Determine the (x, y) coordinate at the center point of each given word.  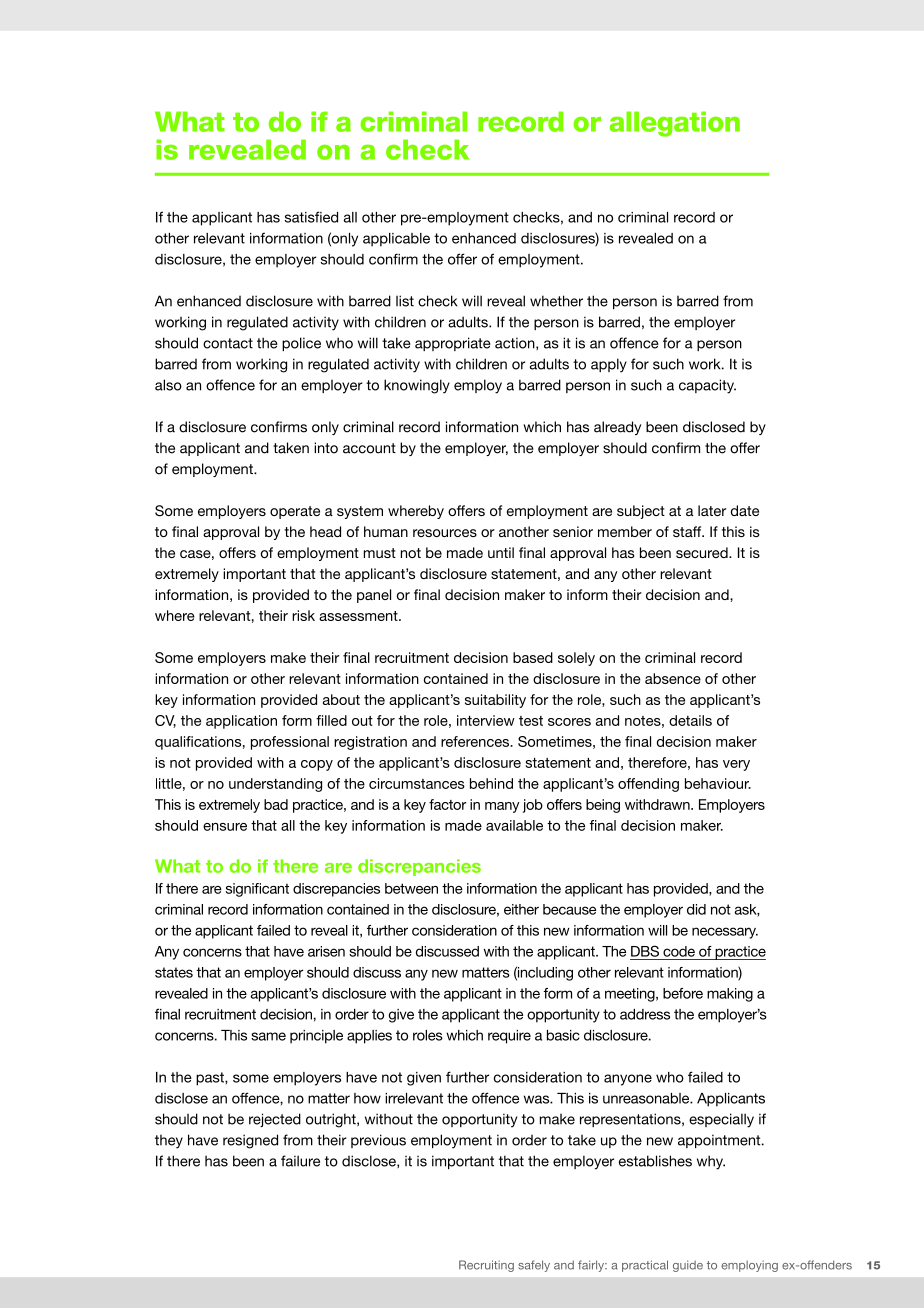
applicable (396, 240)
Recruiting (486, 1266)
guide (688, 1266)
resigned (250, 1141)
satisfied (311, 217)
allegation (674, 124)
